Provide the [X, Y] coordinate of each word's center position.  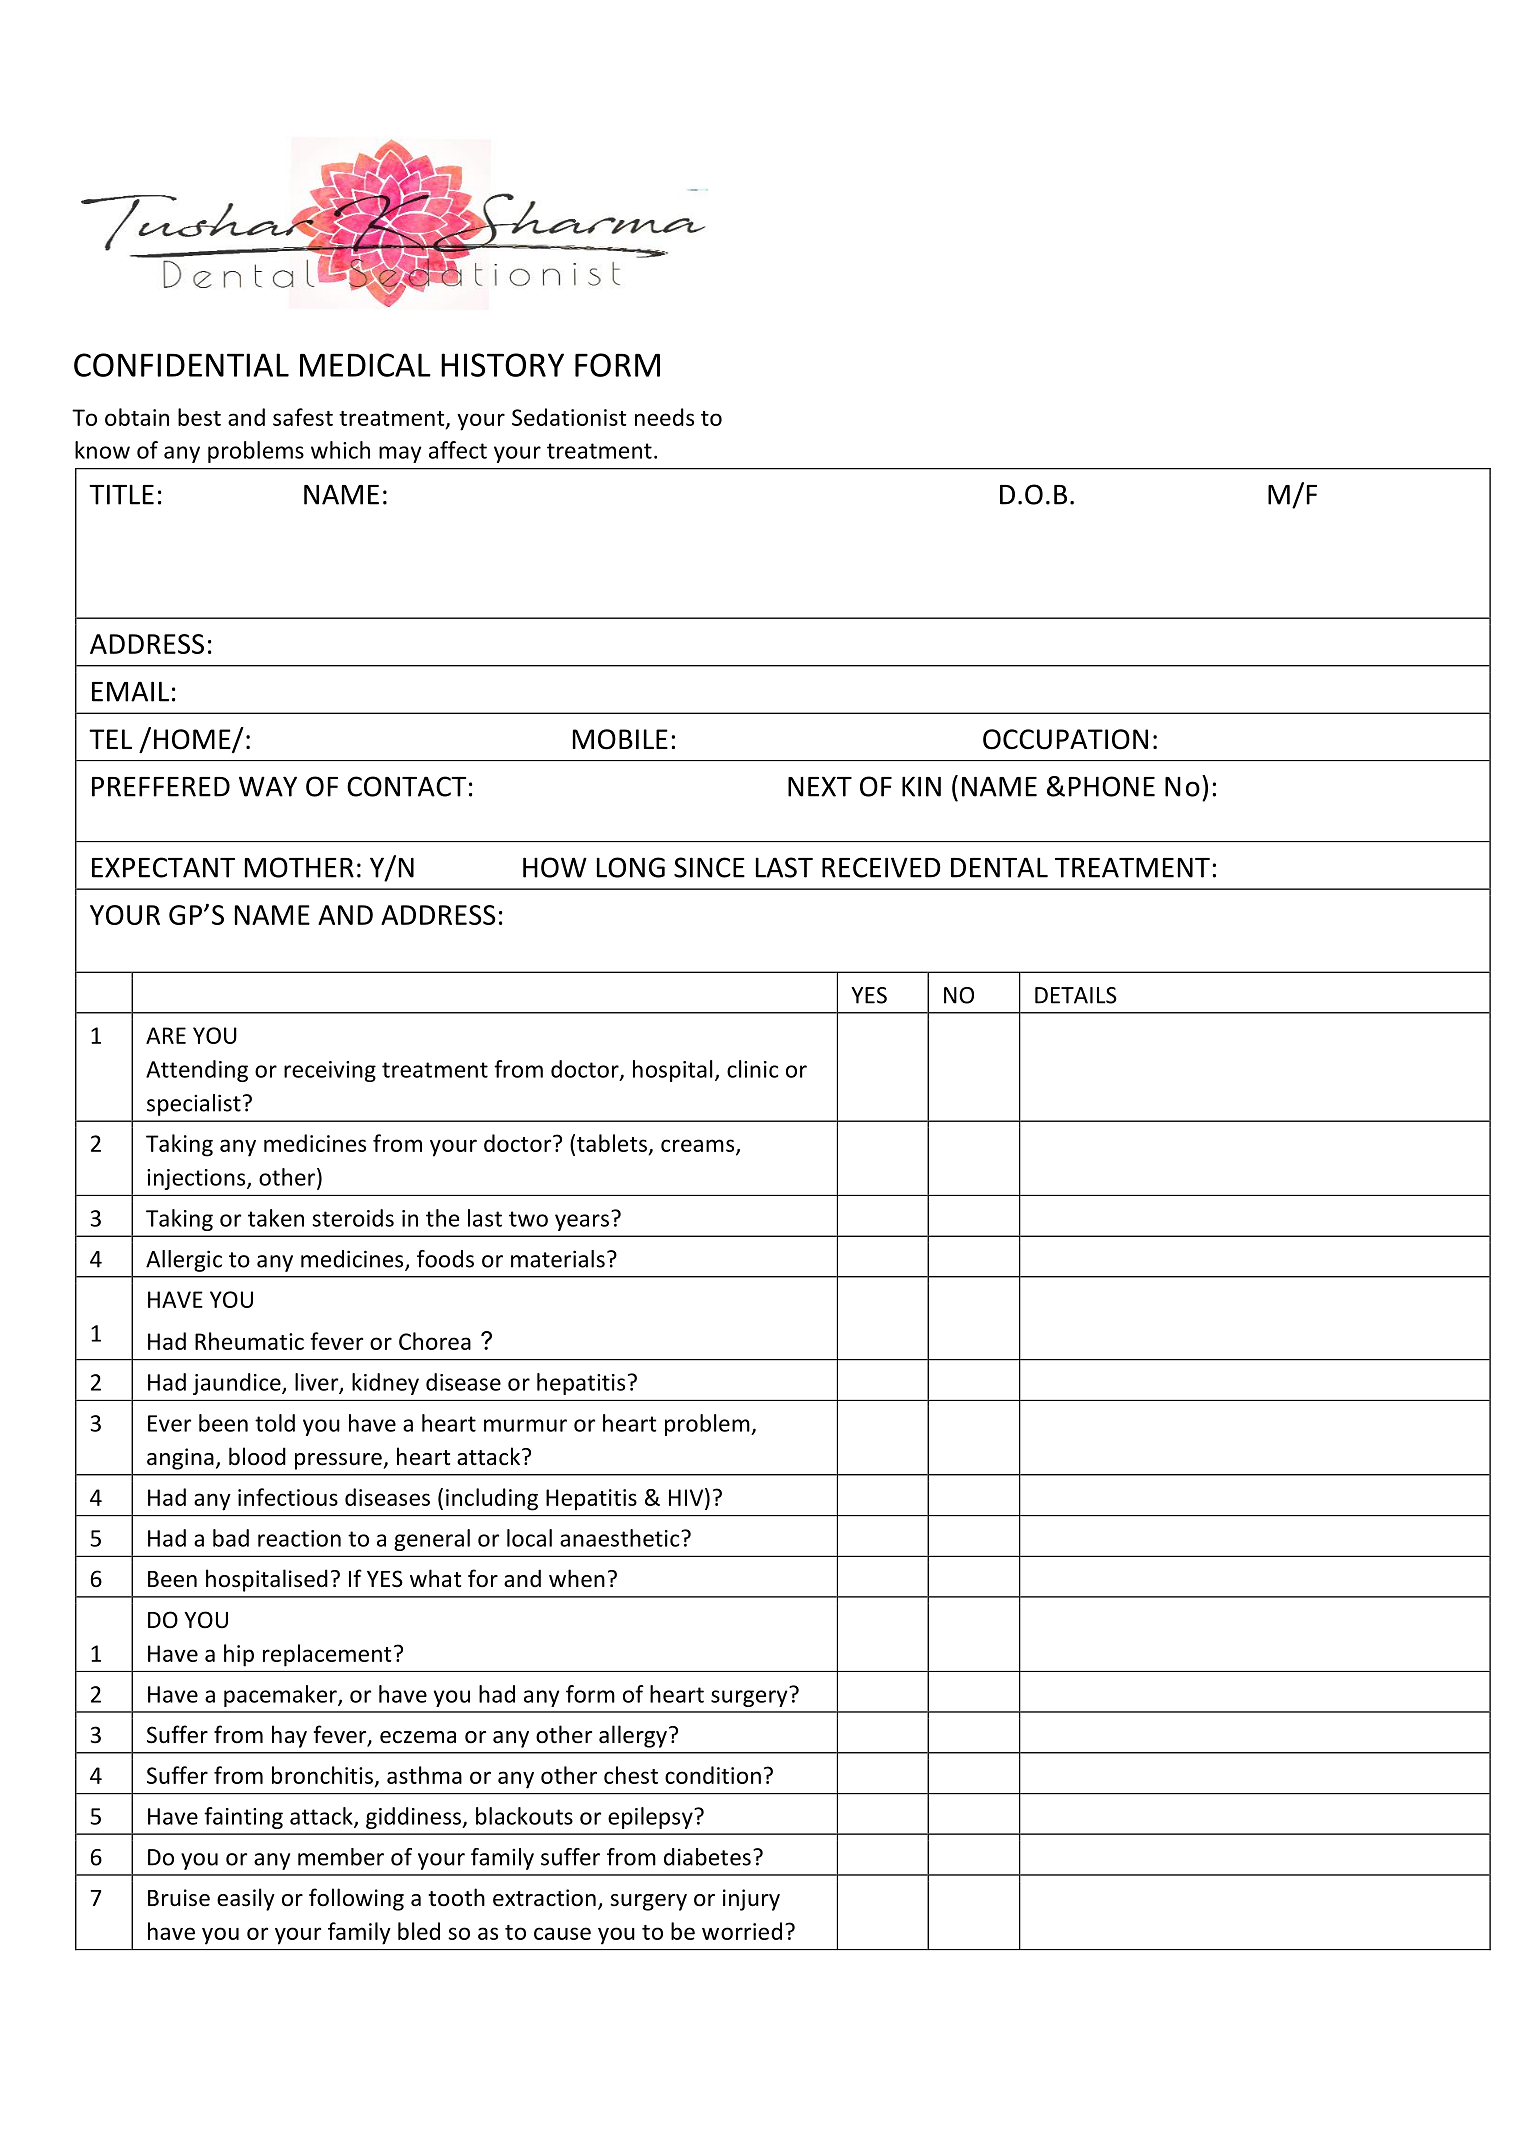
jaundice [238, 1384]
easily [246, 1899]
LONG [631, 867]
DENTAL [999, 867]
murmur [525, 1425]
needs [664, 417]
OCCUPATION [1065, 739]
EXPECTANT [163, 867]
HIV [687, 1497]
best [199, 417]
